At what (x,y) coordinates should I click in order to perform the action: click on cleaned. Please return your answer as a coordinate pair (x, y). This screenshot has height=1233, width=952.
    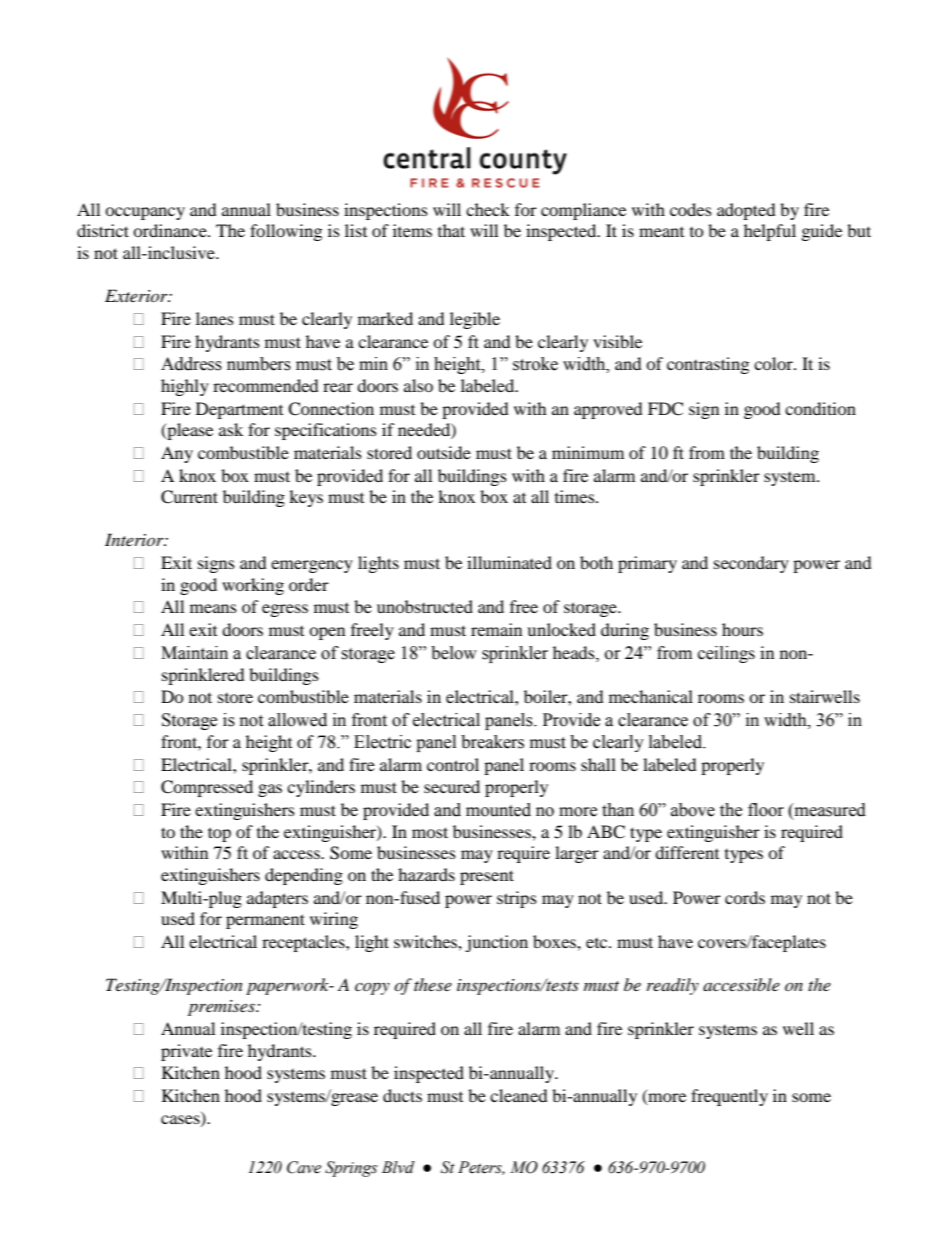
    Looking at the image, I should click on (519, 1095).
